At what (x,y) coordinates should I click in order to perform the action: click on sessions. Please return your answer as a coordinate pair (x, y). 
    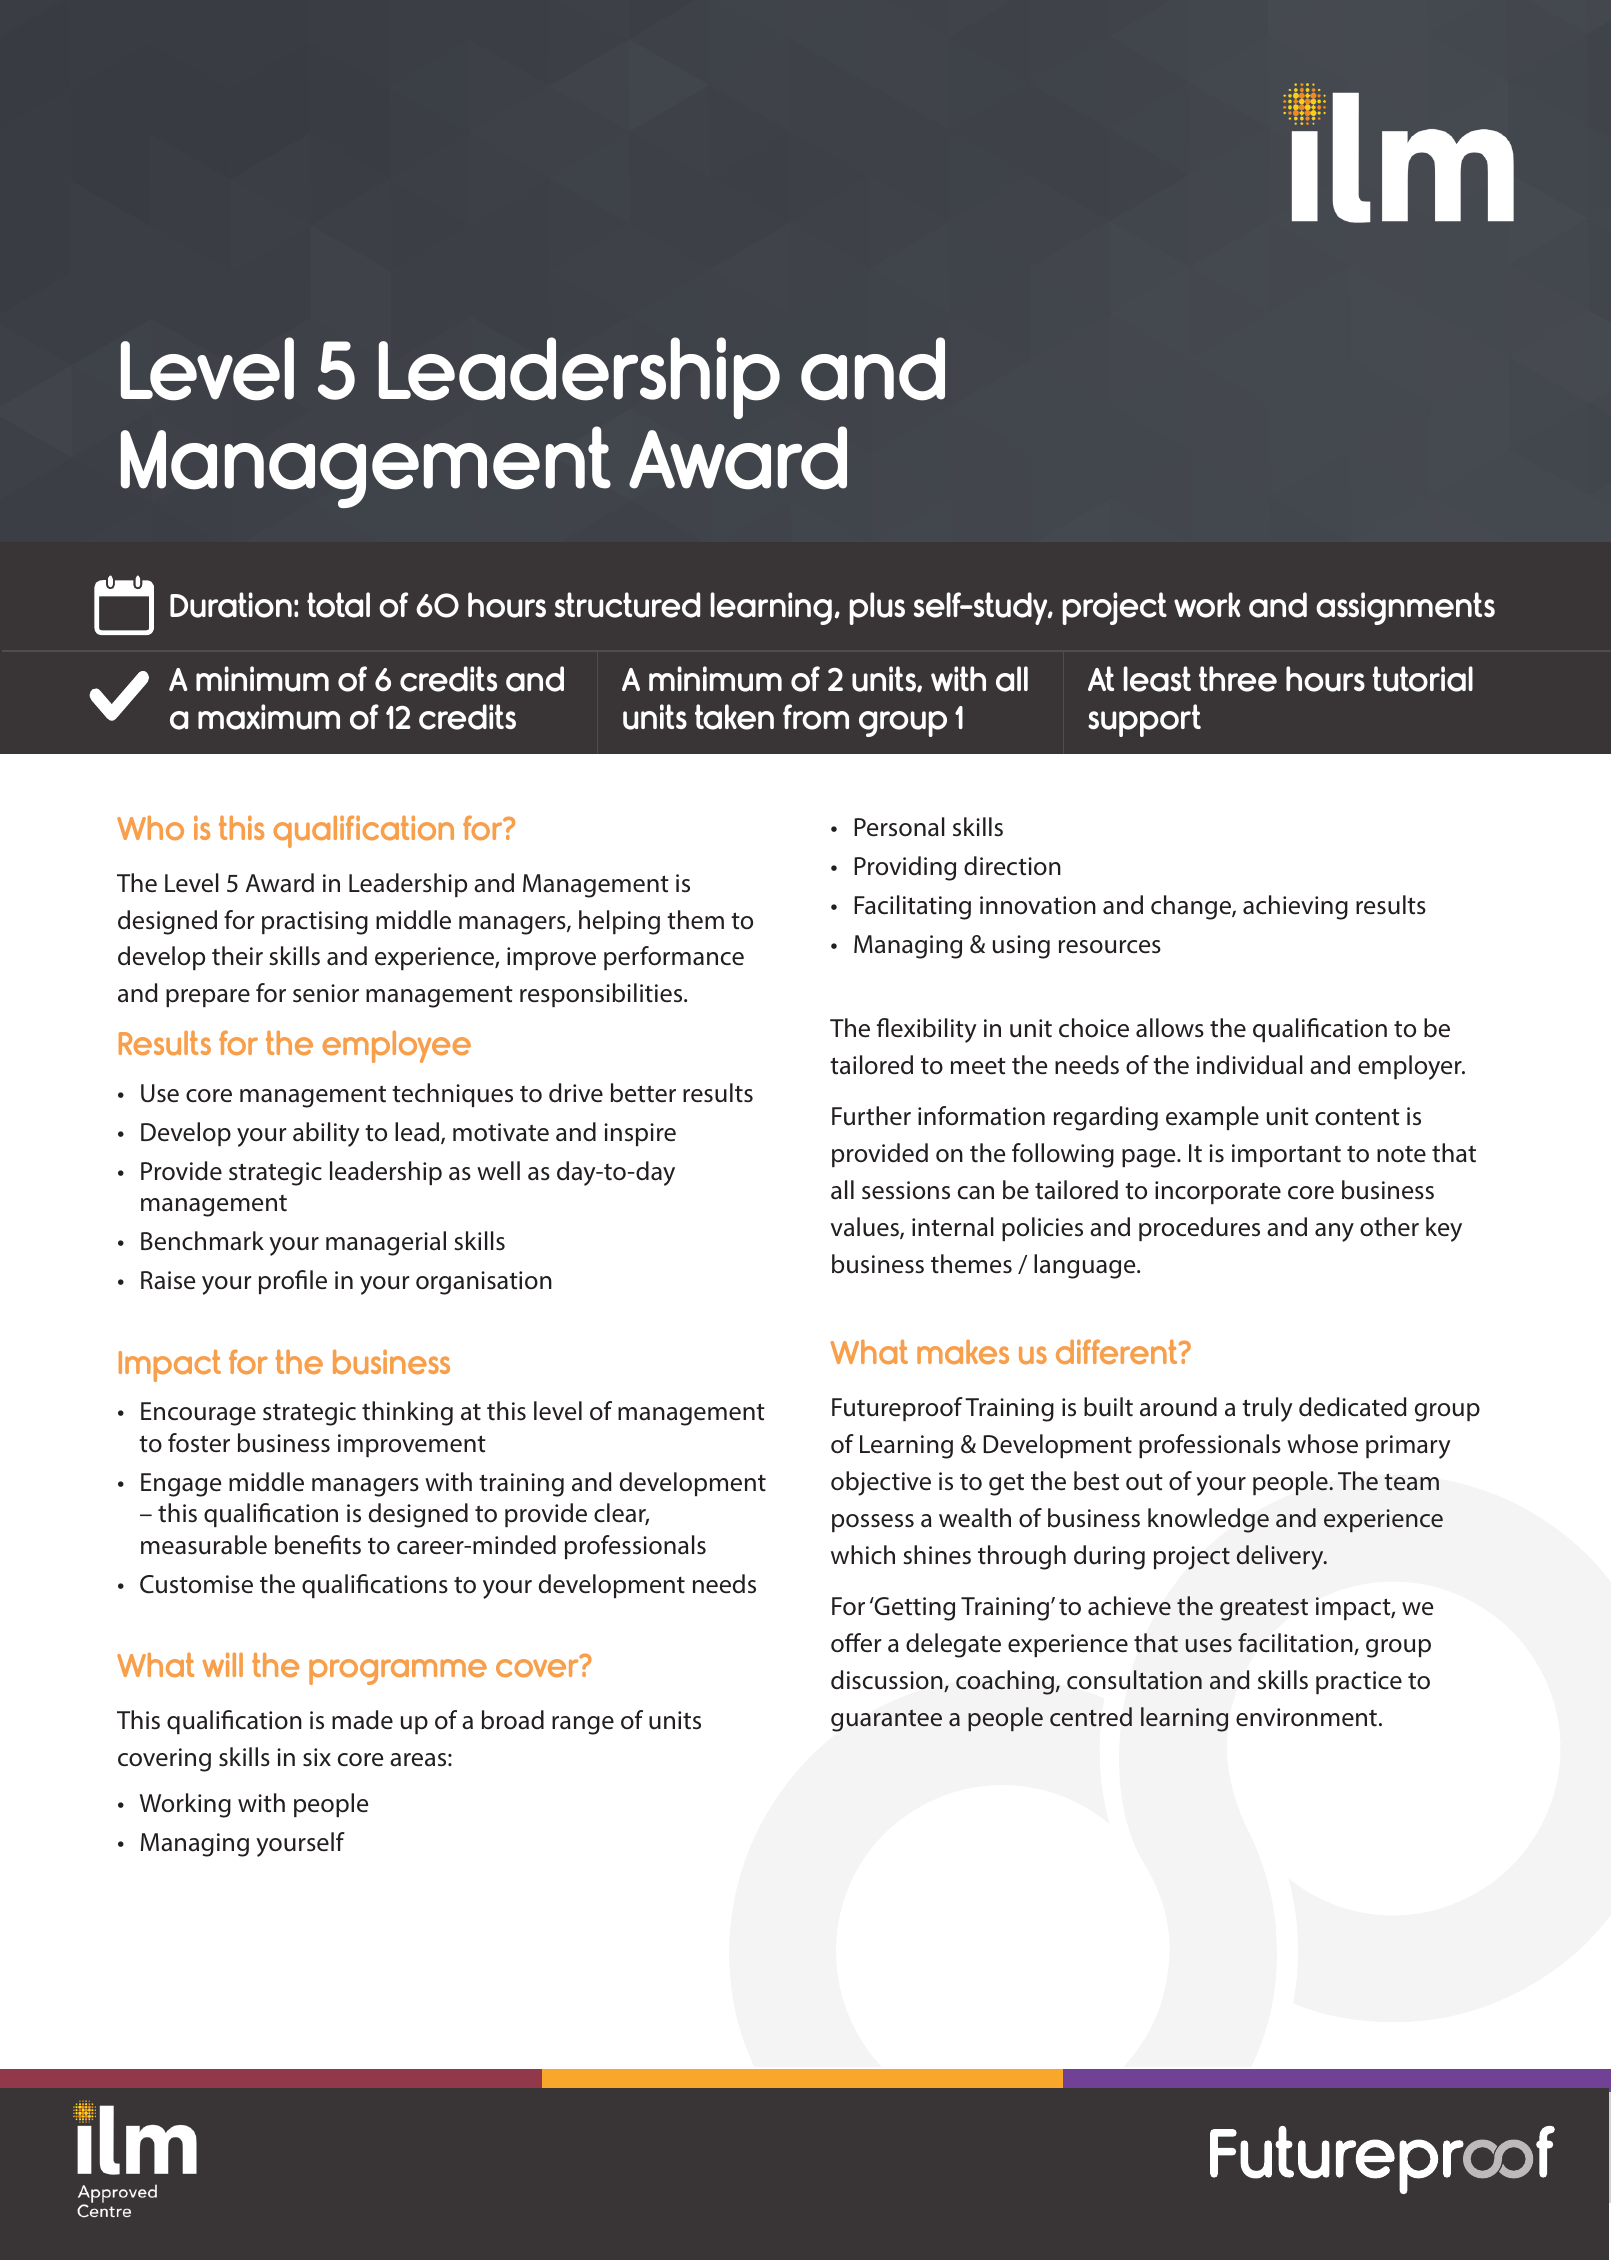
    Looking at the image, I should click on (906, 1190).
